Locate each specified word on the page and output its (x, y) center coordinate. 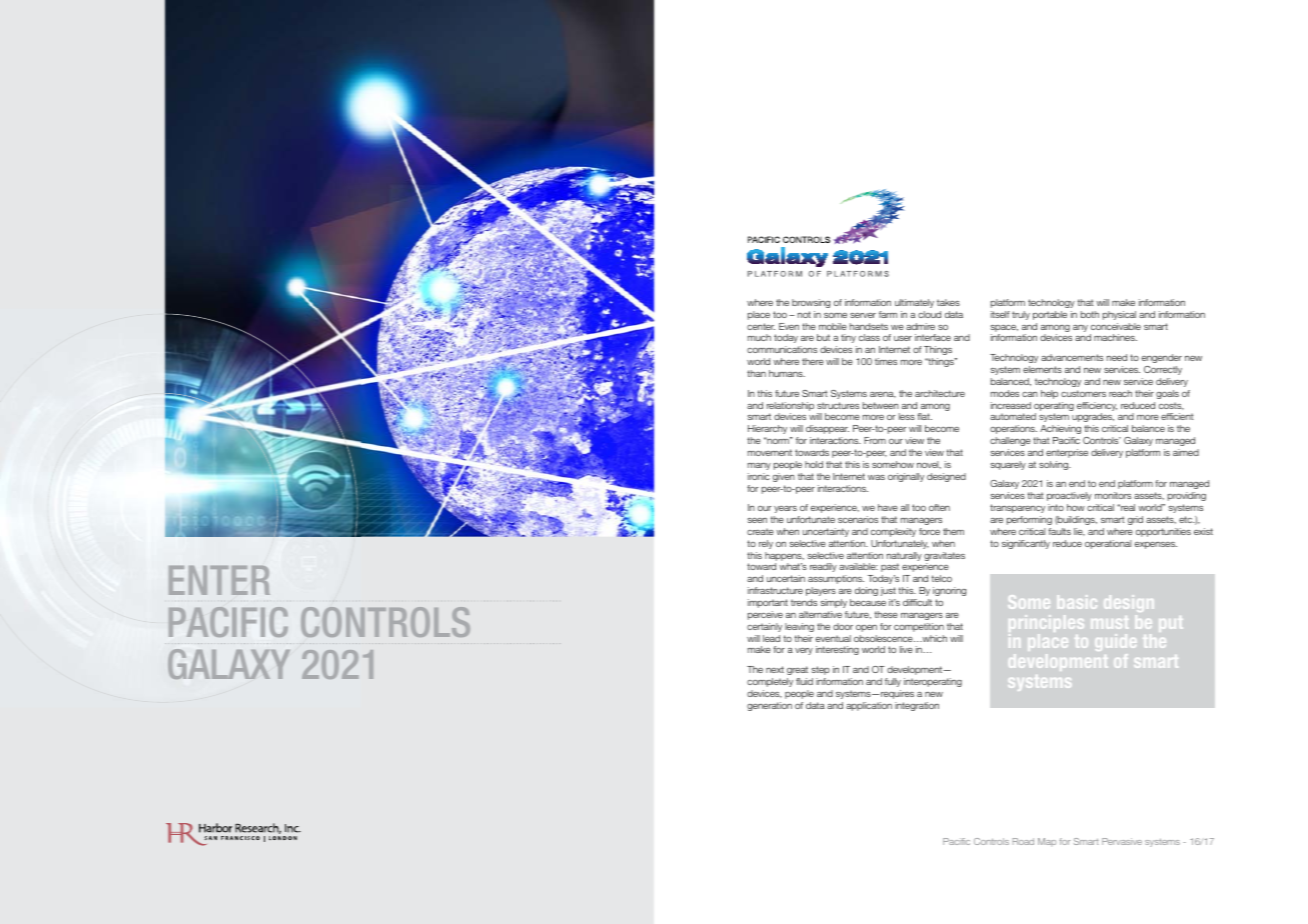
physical (1119, 315)
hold (814, 464)
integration (917, 706)
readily (823, 567)
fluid (804, 681)
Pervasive (1122, 841)
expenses (1156, 545)
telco (942, 578)
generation (769, 706)
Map (1047, 842)
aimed (1186, 452)
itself (1000, 314)
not (804, 314)
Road (1023, 841)
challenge (1010, 441)
